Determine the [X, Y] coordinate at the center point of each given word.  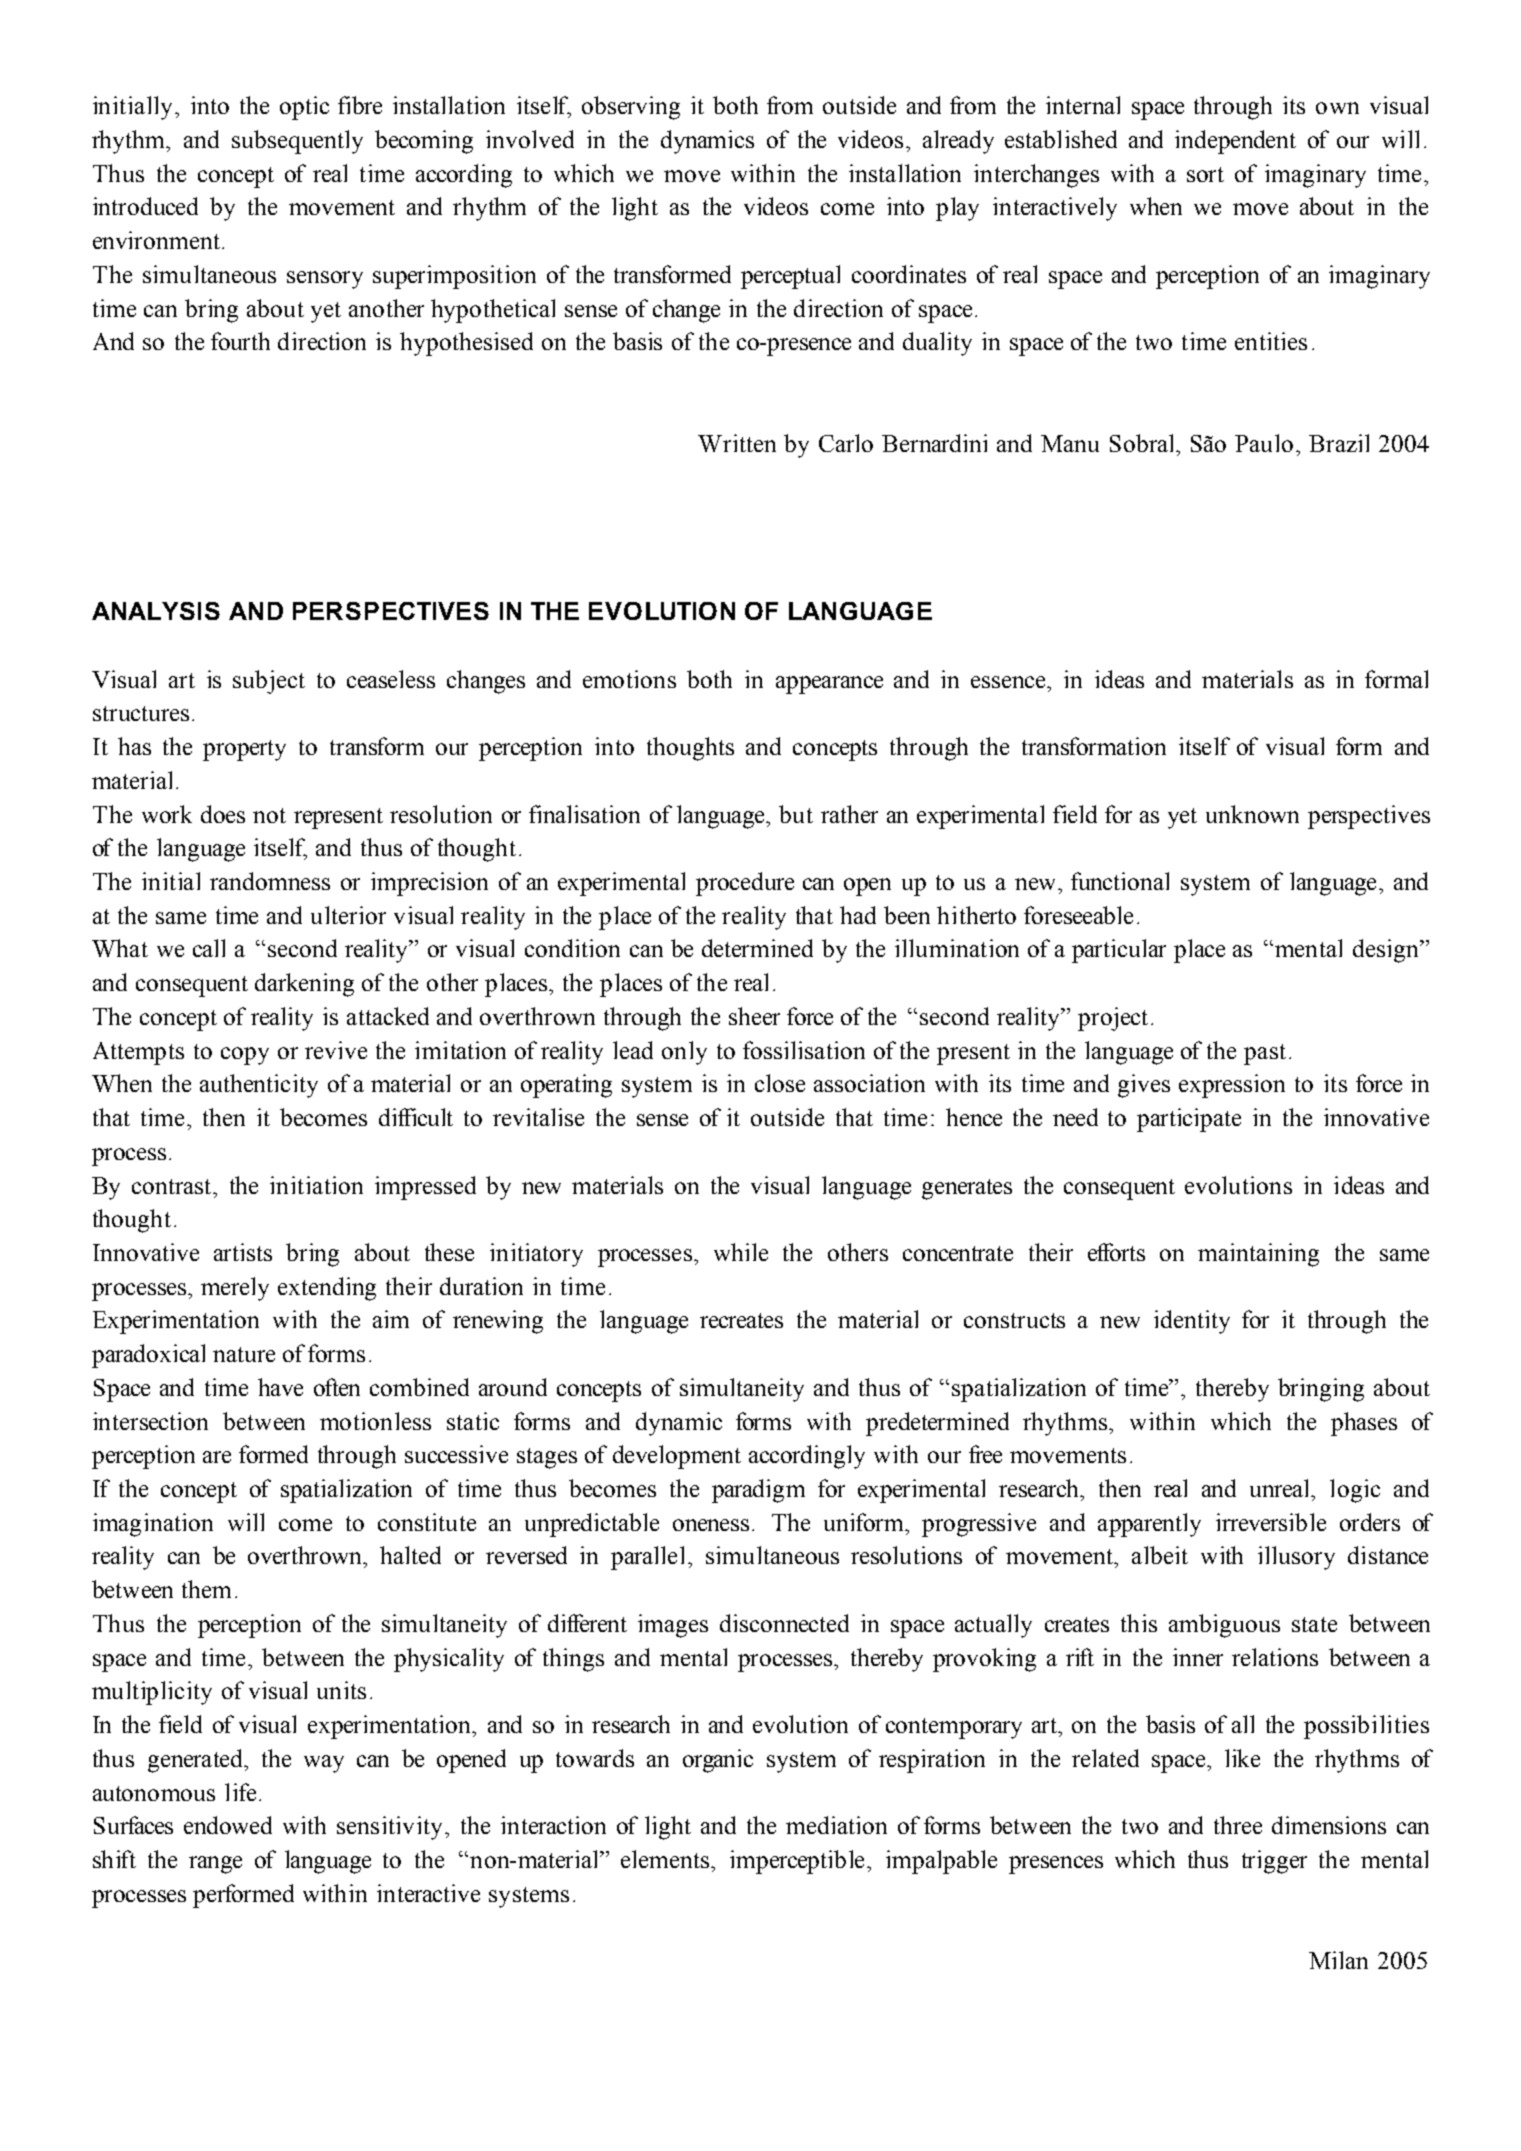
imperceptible [799, 1862]
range [215, 1865]
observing [631, 108]
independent [1235, 142]
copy [245, 1056]
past [1265, 1054]
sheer [754, 1016]
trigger [1274, 1862]
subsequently [297, 142]
